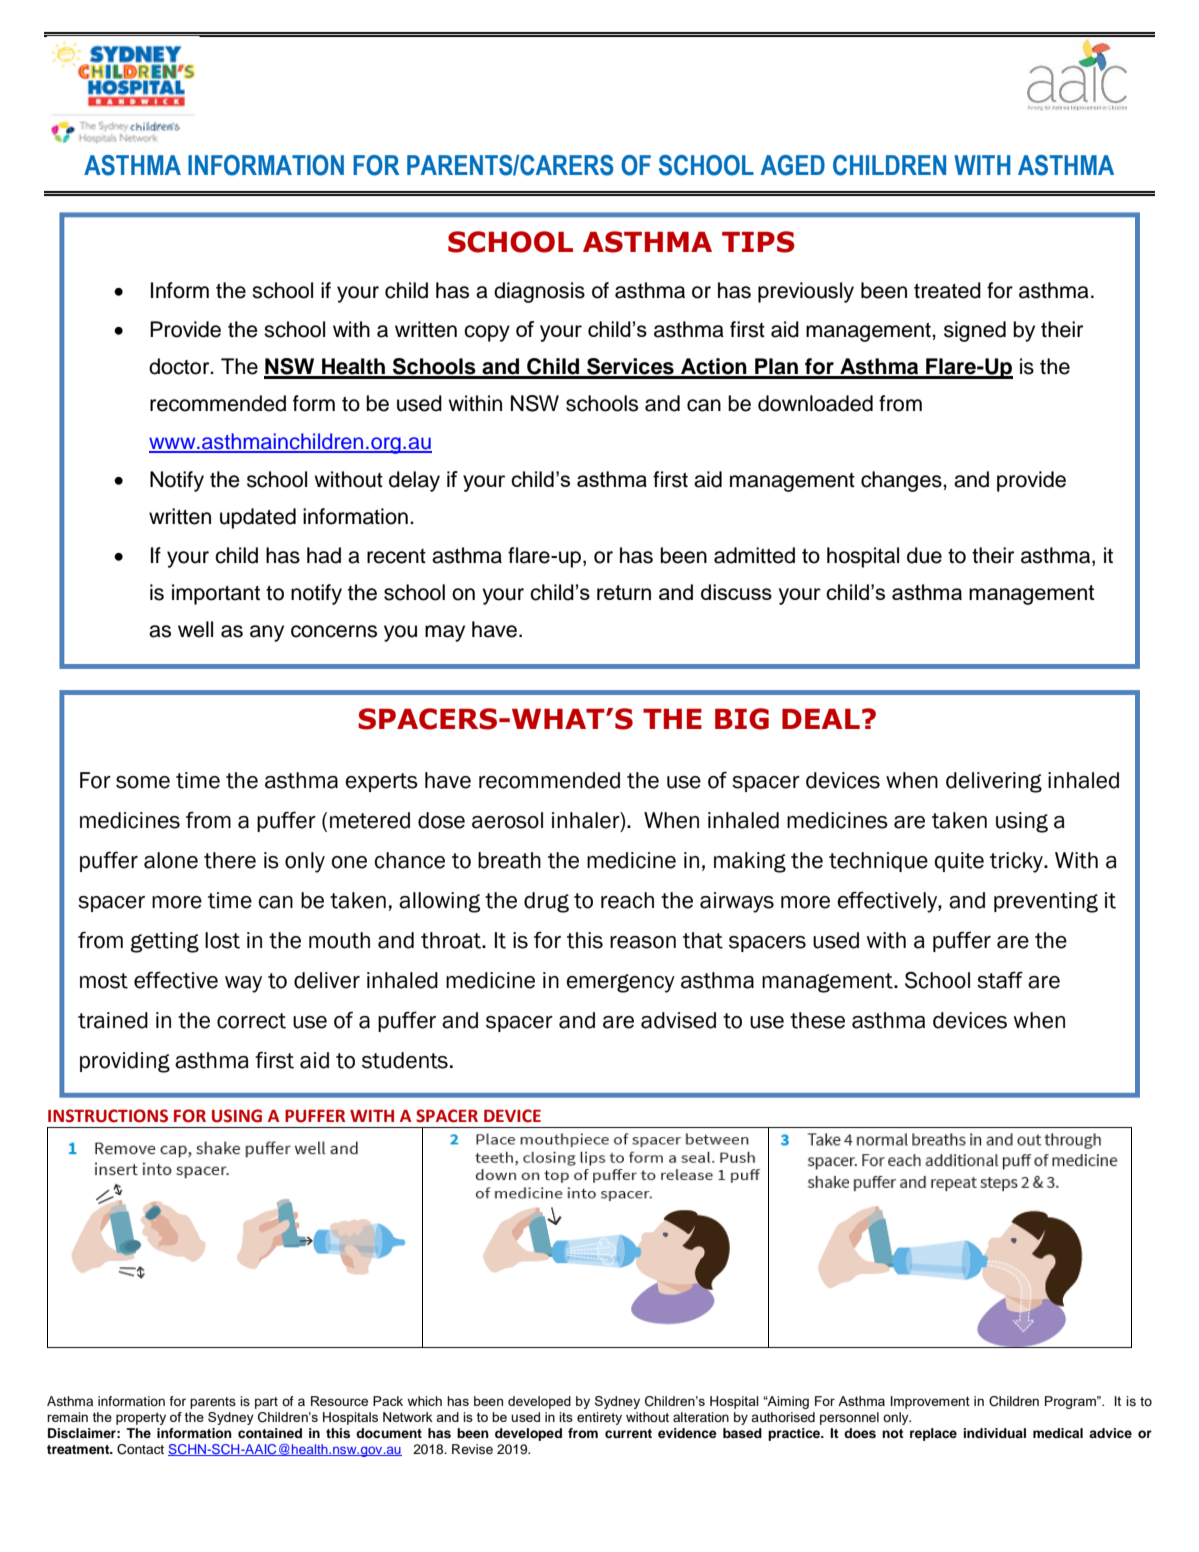  I want to click on doctor, so click(180, 366).
